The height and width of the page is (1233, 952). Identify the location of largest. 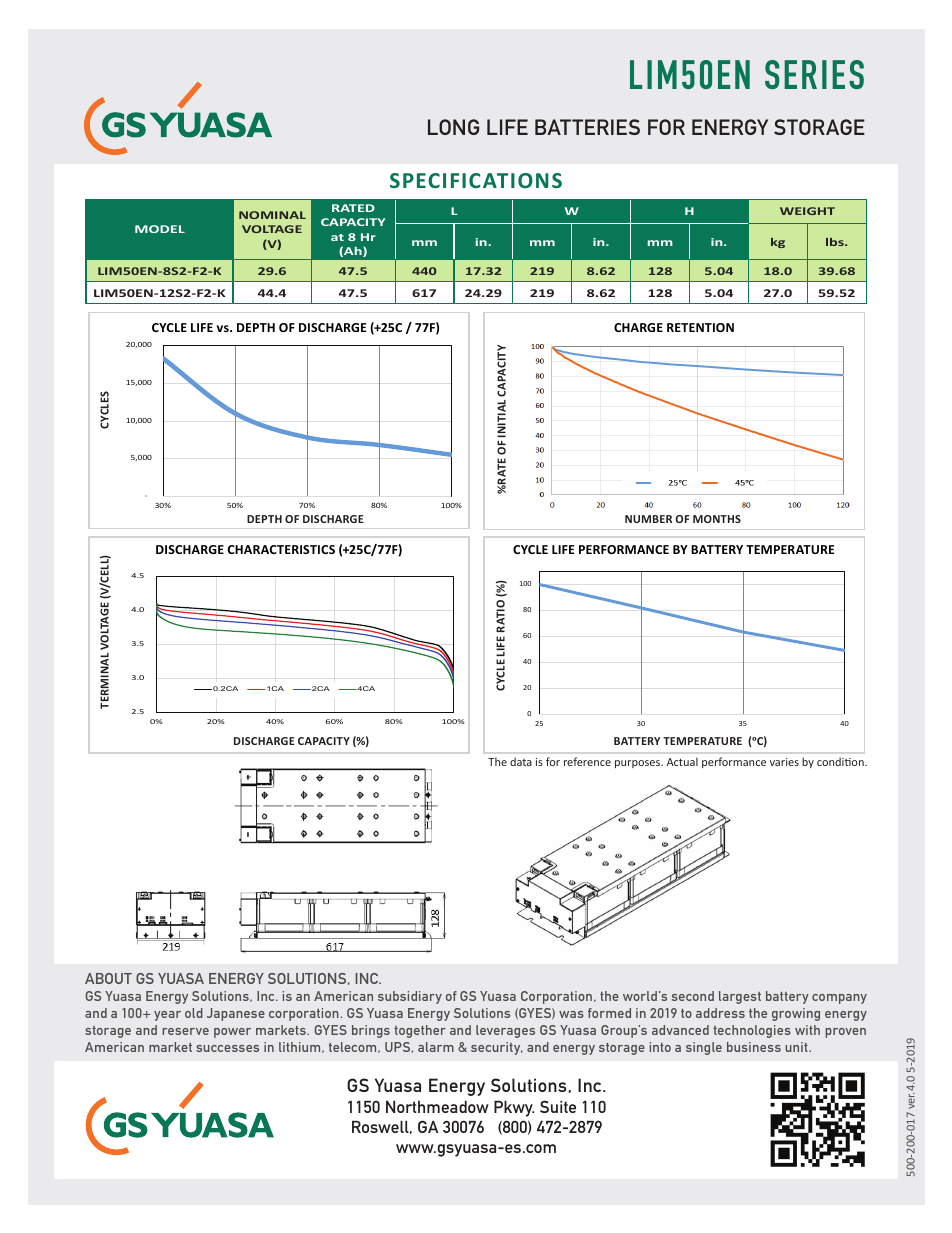
(740, 997).
